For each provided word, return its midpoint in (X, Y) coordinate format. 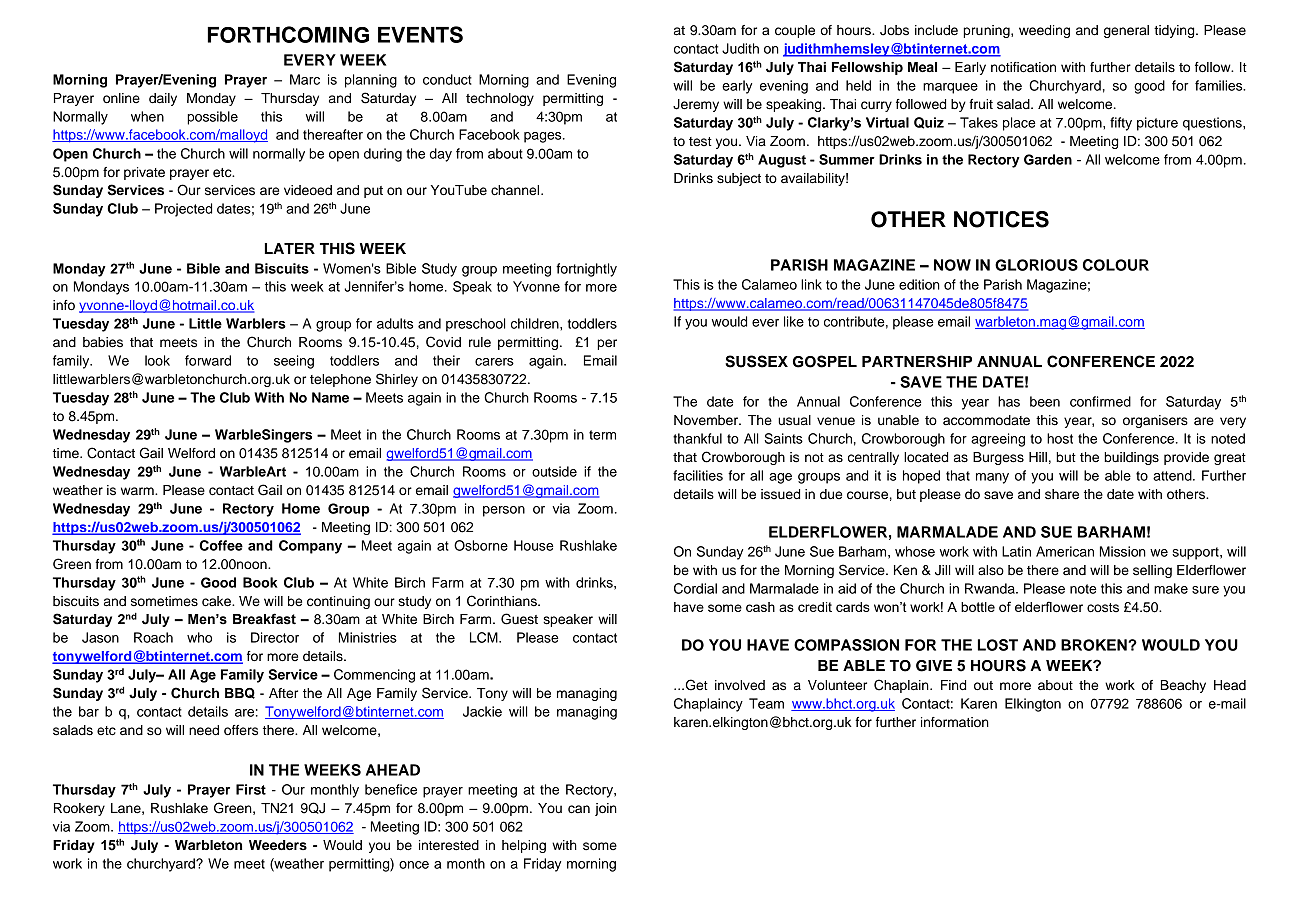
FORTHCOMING (288, 34)
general (1126, 31)
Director (275, 637)
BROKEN (1095, 645)
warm (138, 491)
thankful (697, 438)
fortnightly (586, 270)
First (251, 789)
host (1060, 438)
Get (695, 685)
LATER (290, 248)
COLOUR (1116, 265)
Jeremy (696, 105)
